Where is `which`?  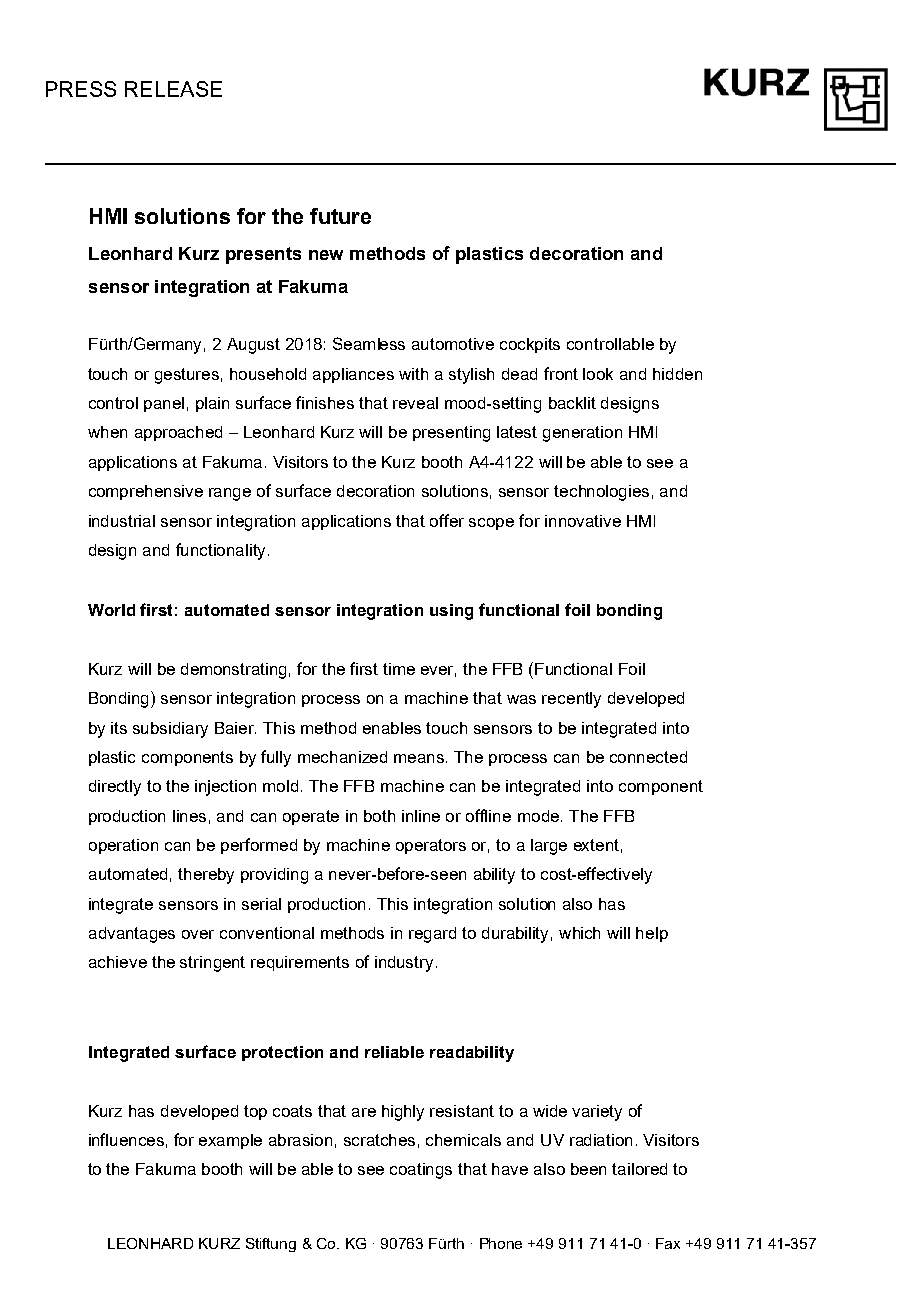 which is located at coordinates (579, 933).
